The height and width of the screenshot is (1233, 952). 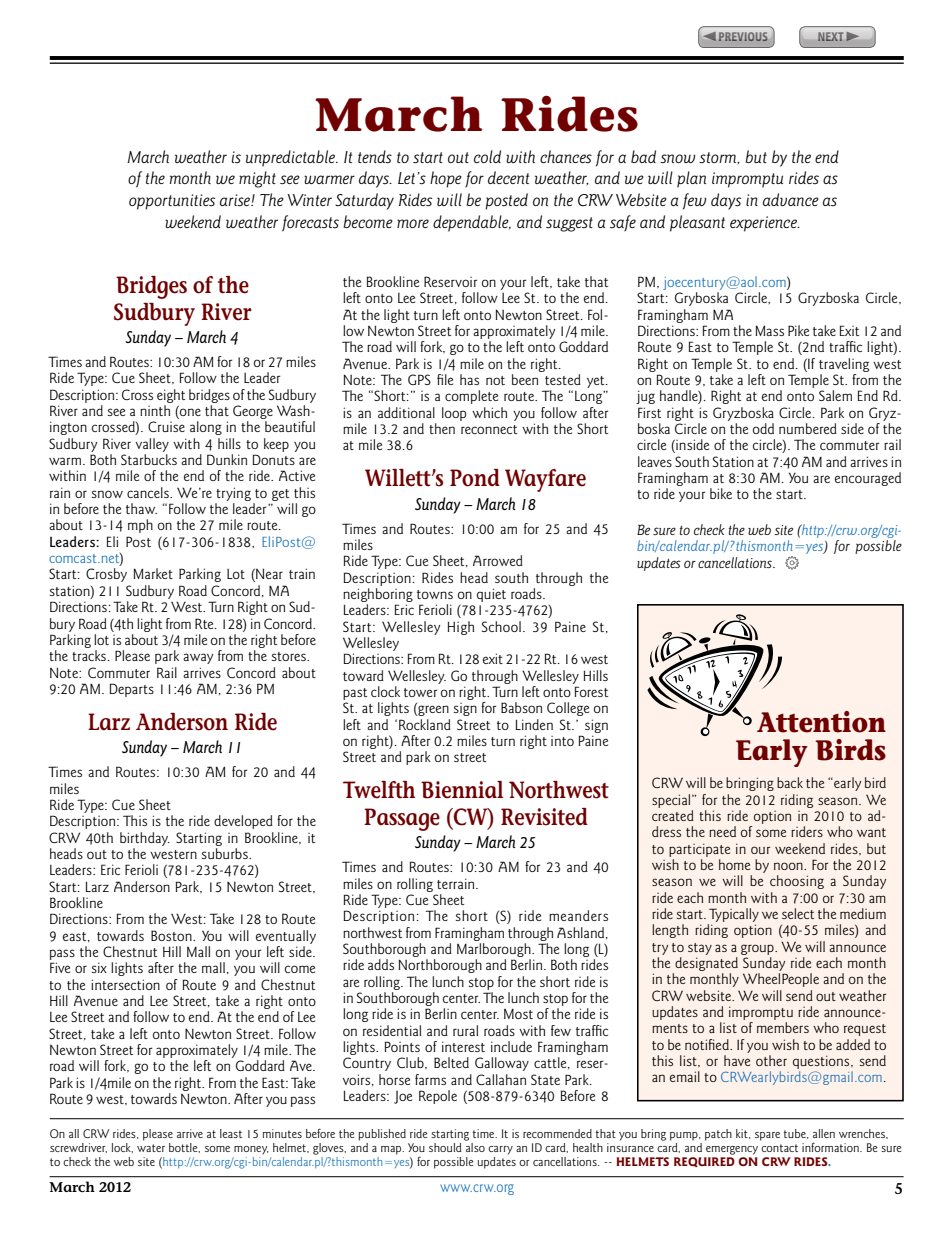 I want to click on water, so click(x=151, y=1148).
